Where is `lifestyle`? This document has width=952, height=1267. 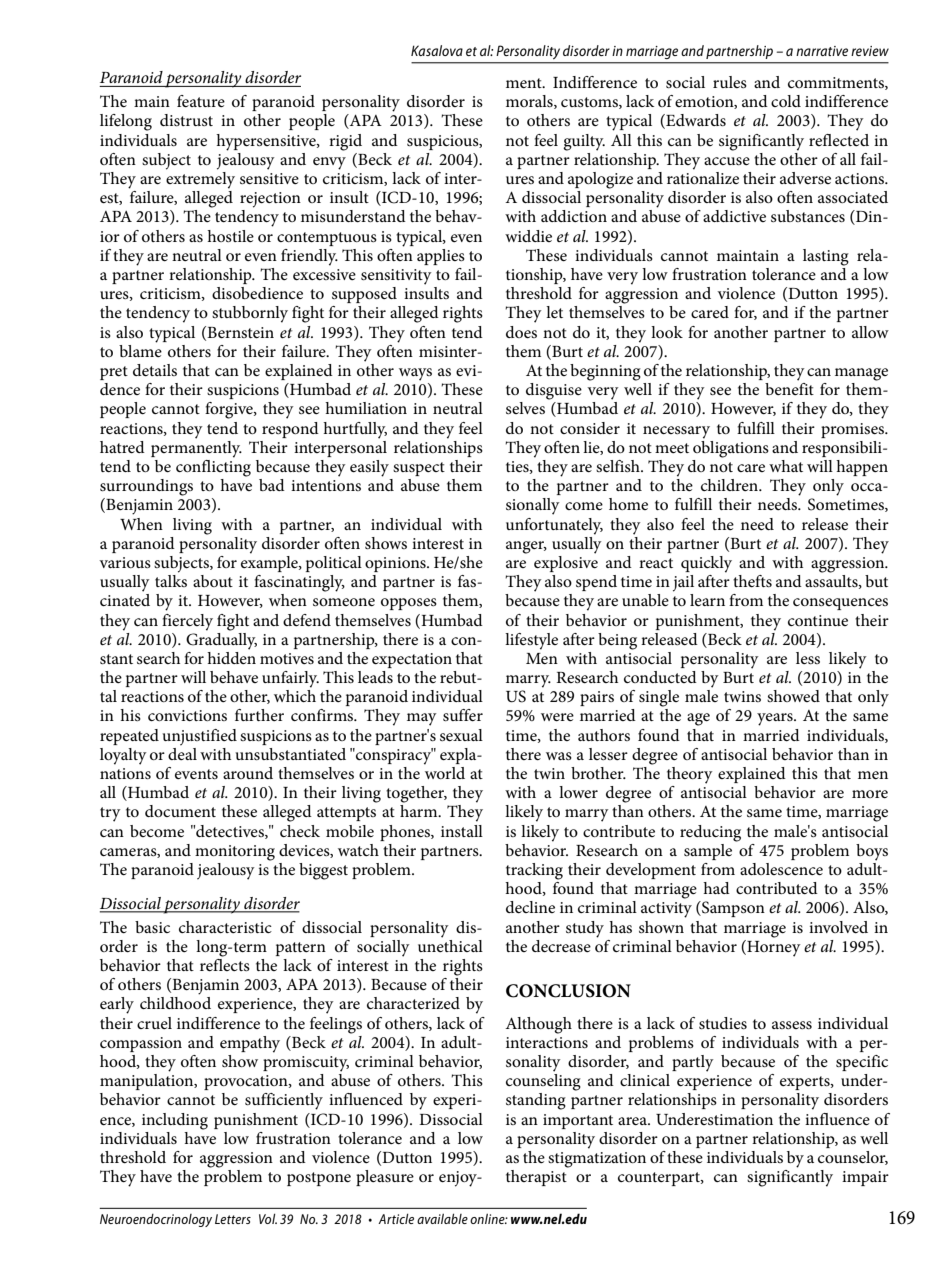
lifestyle is located at coordinates (531, 641).
